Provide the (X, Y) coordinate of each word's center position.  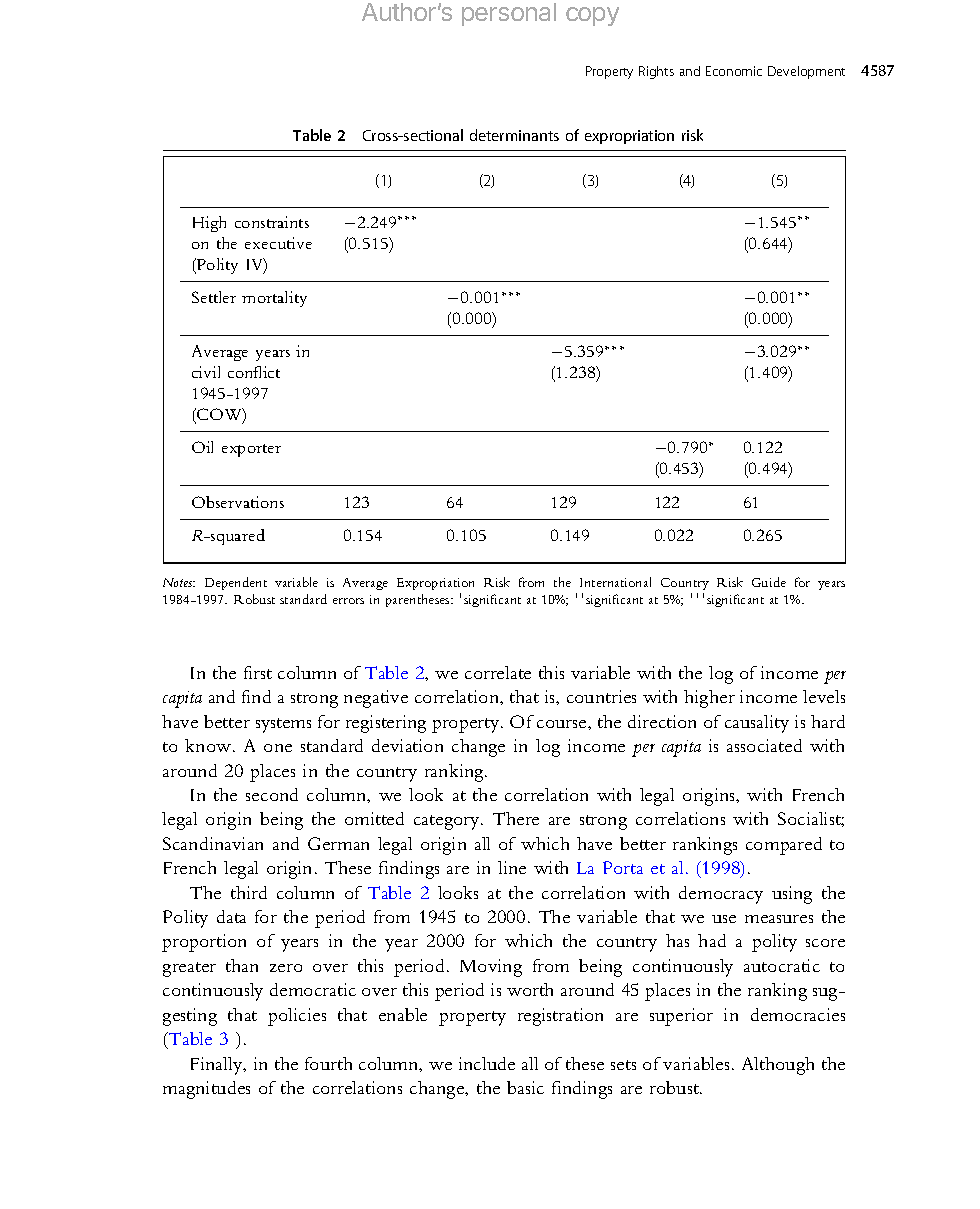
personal (509, 14)
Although (778, 1066)
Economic (734, 71)
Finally (218, 1066)
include (487, 1063)
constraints (272, 222)
